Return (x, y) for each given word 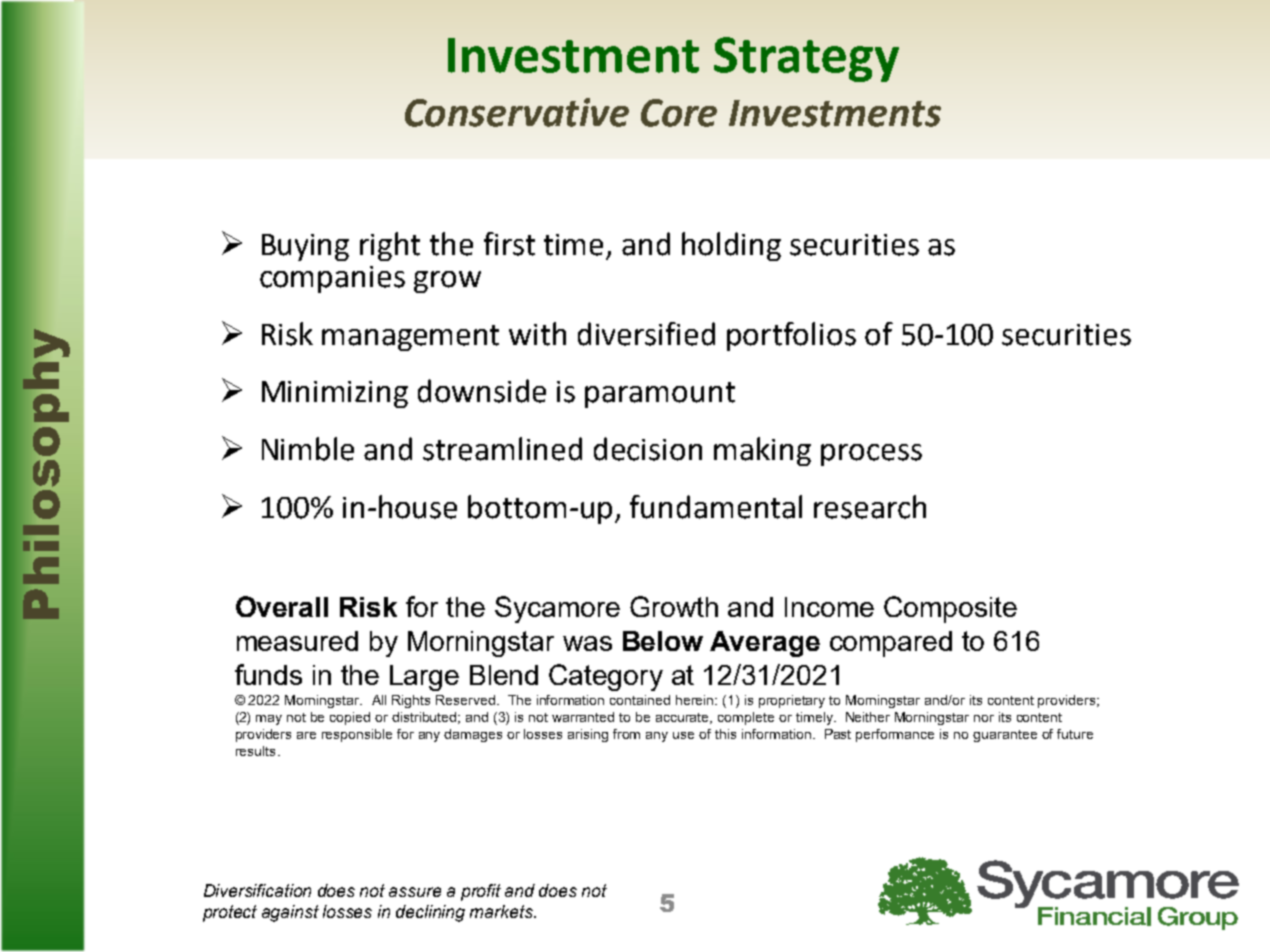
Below (663, 641)
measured (297, 641)
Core (679, 113)
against (290, 913)
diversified (646, 334)
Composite (950, 609)
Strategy (806, 59)
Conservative (517, 112)
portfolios (791, 336)
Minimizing (335, 394)
